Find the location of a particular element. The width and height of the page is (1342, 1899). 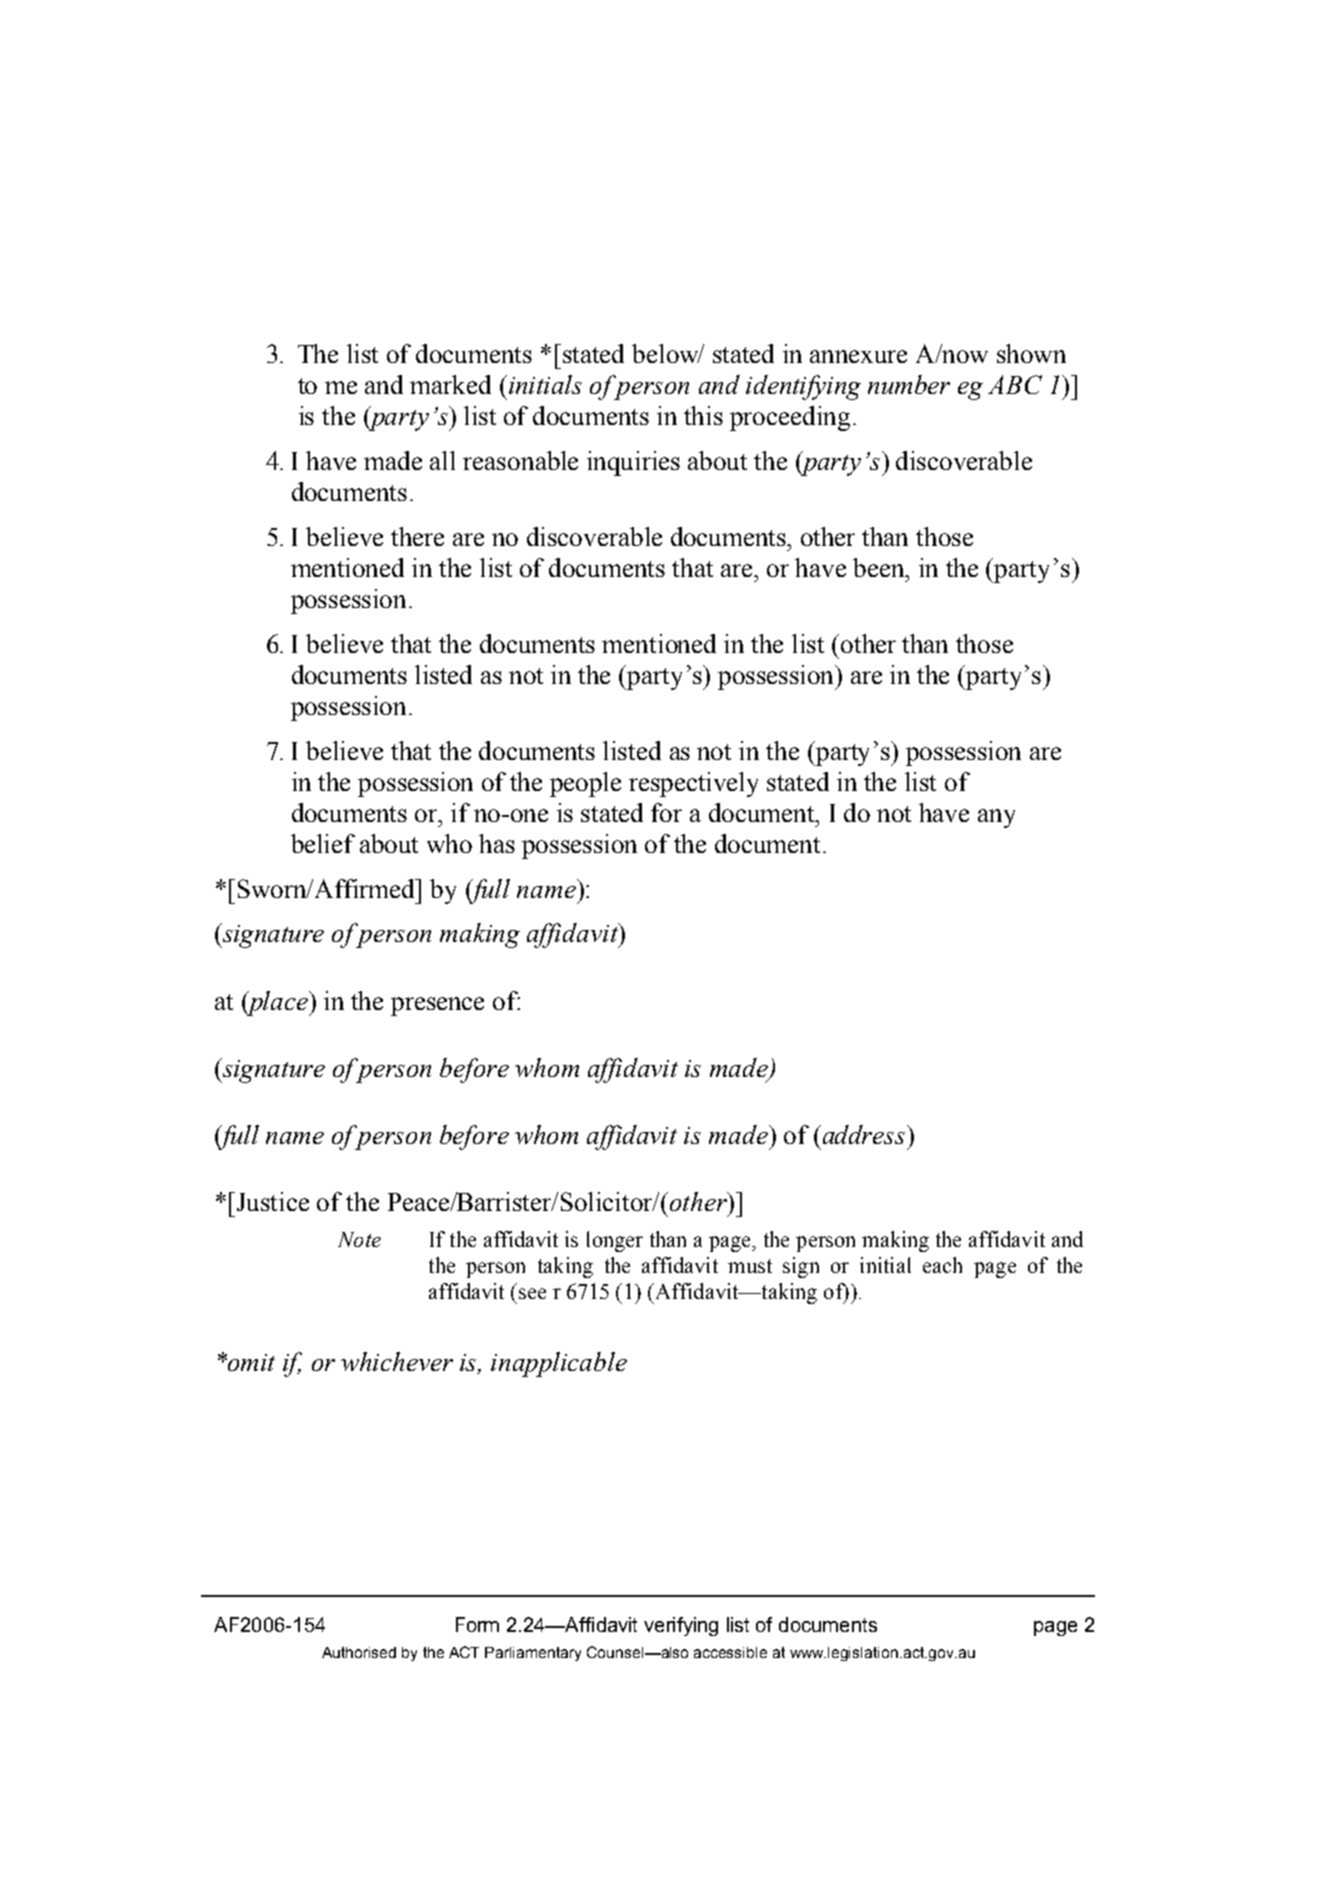

verifying is located at coordinates (681, 1626).
